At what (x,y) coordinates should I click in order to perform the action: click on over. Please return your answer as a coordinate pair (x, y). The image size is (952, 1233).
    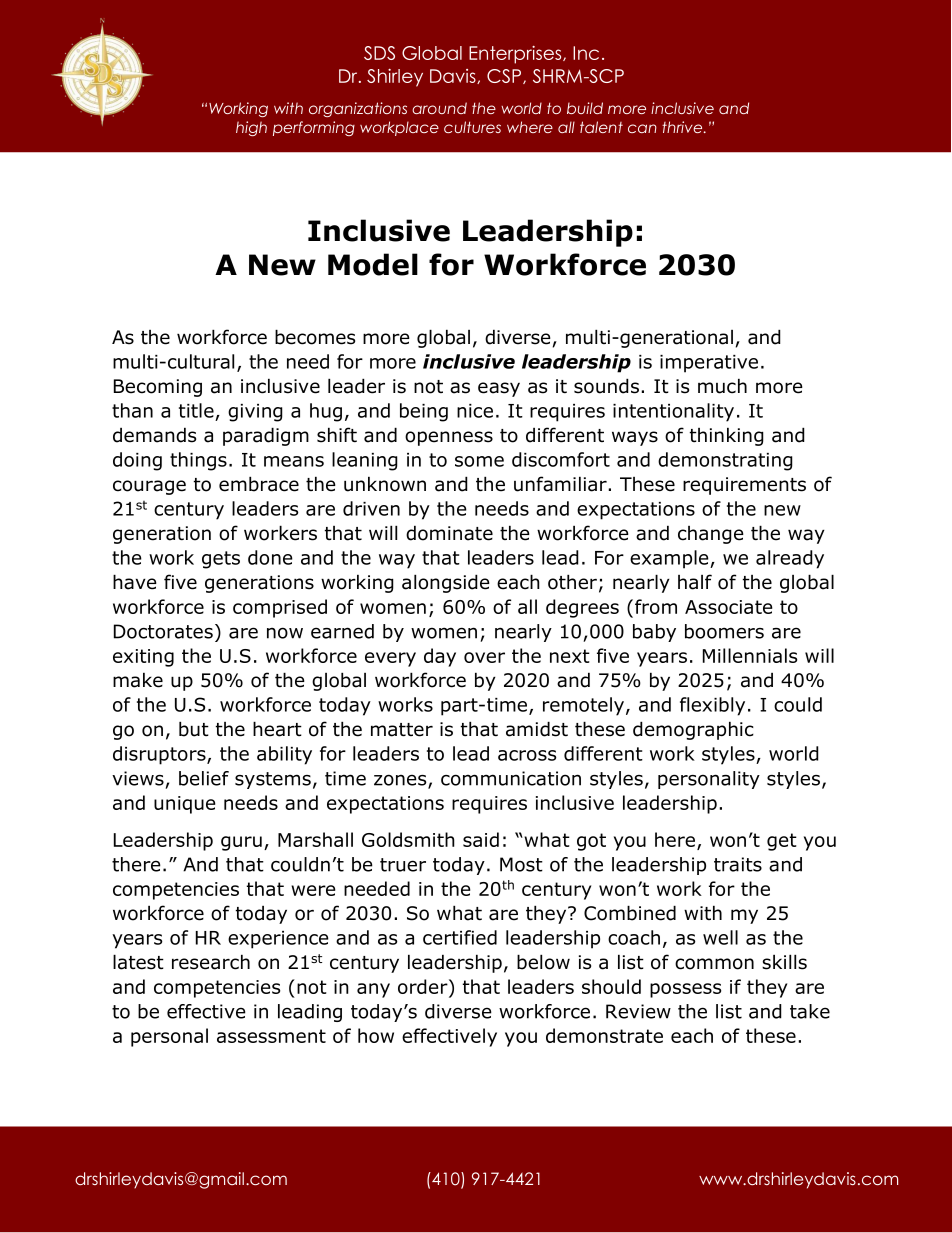
    Looking at the image, I should click on (484, 657).
